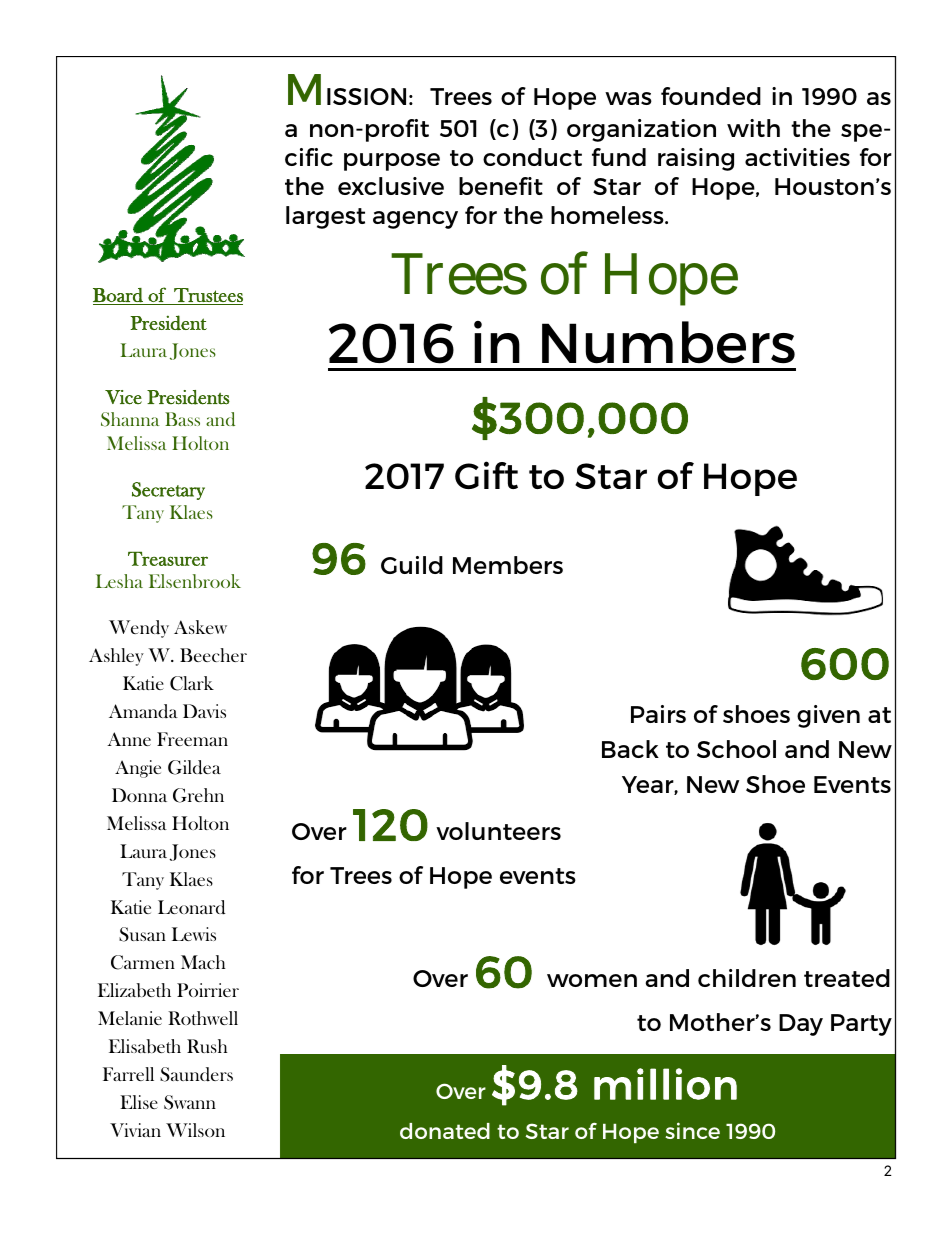 The width and height of the page is (952, 1233). What do you see at coordinates (828, 716) in the page?
I see `given` at bounding box center [828, 716].
